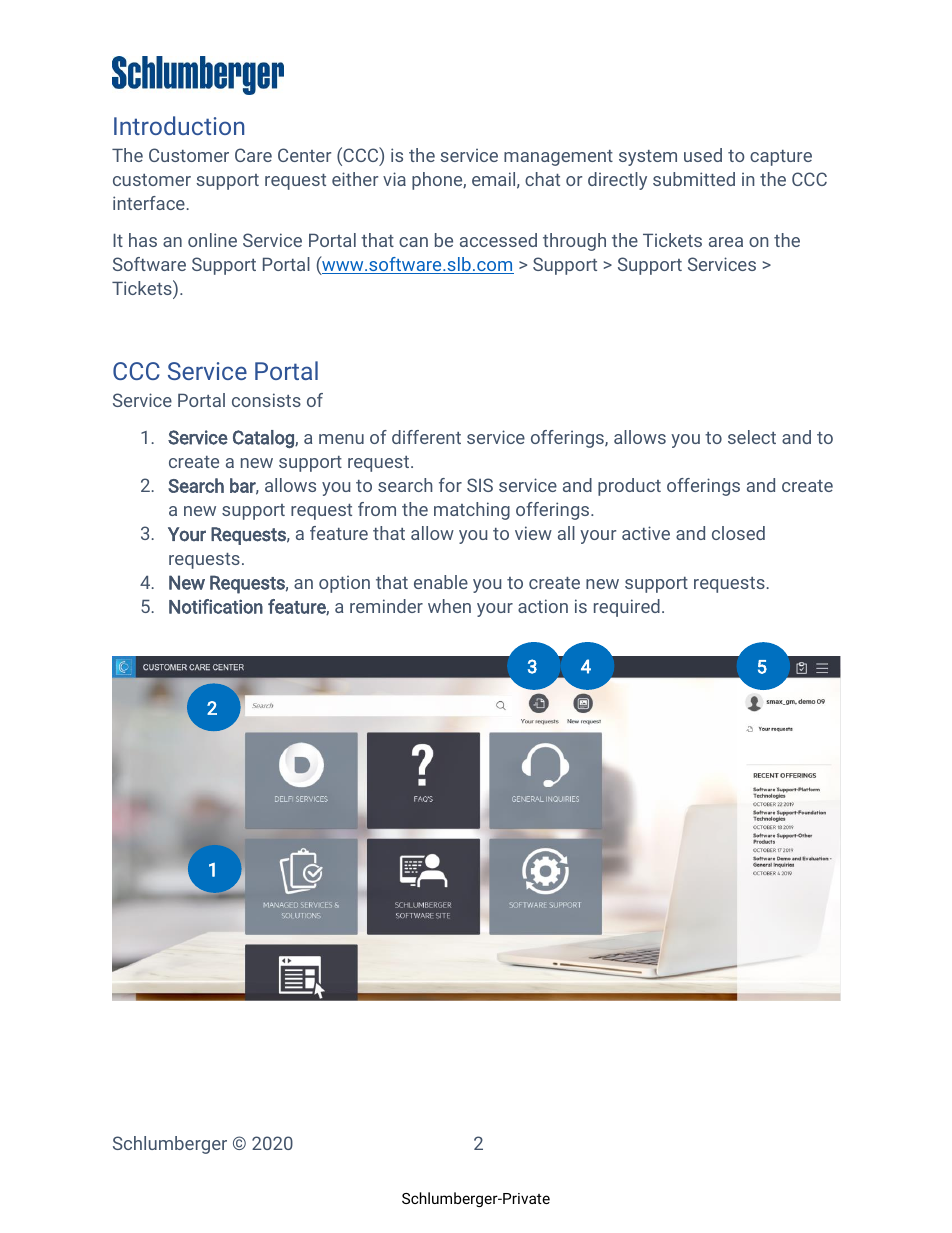 The height and width of the screenshot is (1233, 952). I want to click on management, so click(558, 158).
